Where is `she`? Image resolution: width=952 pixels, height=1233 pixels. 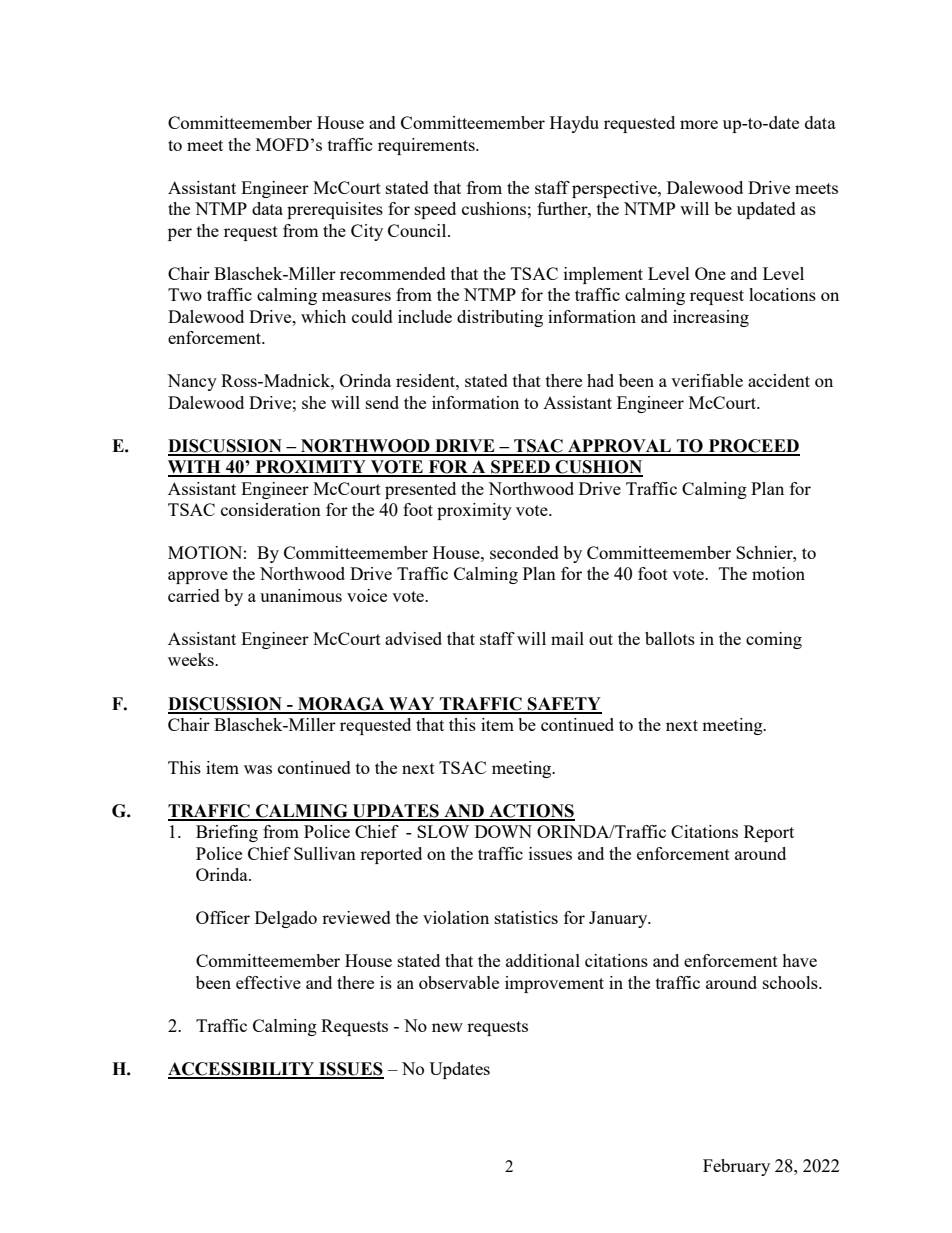
she is located at coordinates (314, 402).
